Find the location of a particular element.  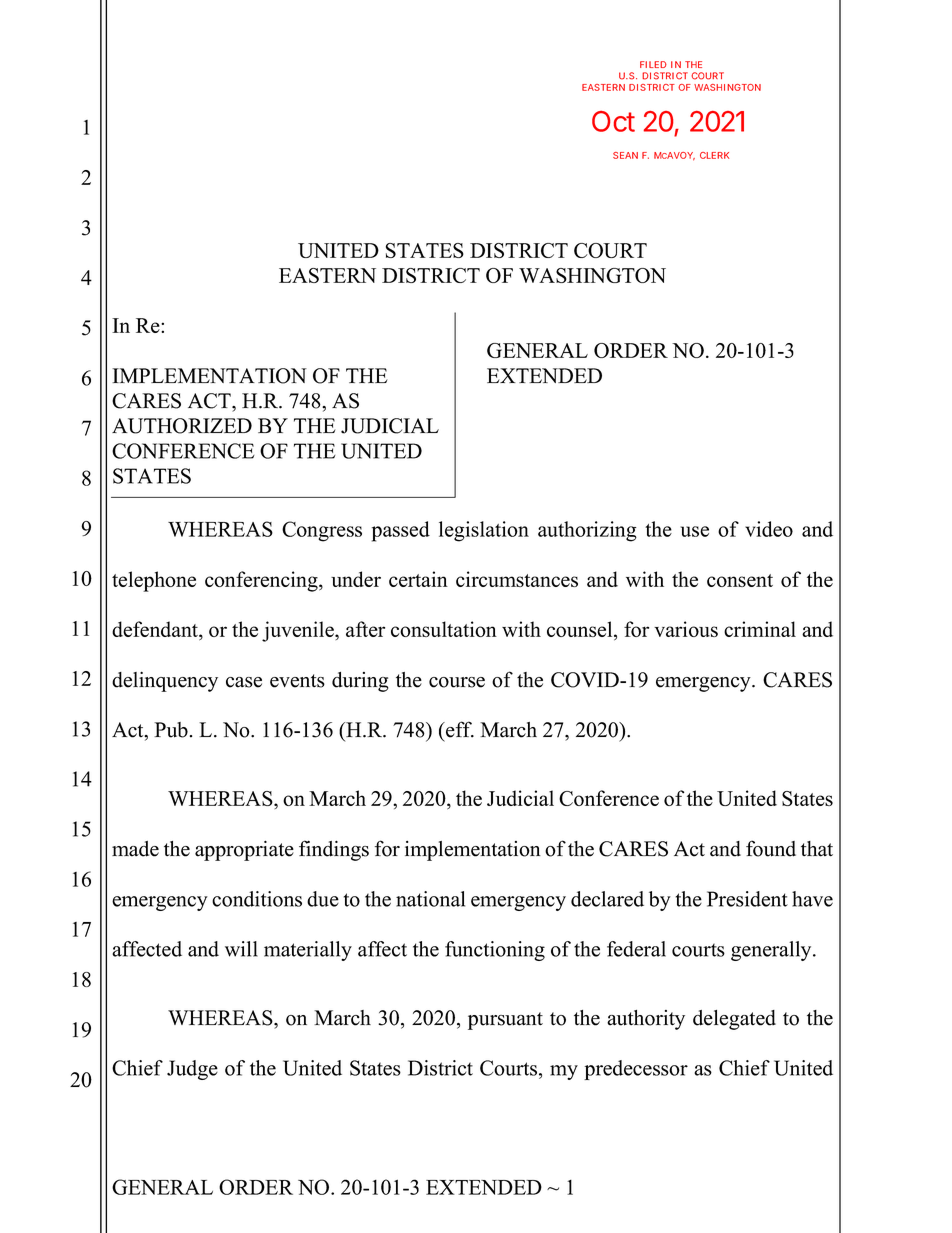

Pub is located at coordinates (171, 730).
